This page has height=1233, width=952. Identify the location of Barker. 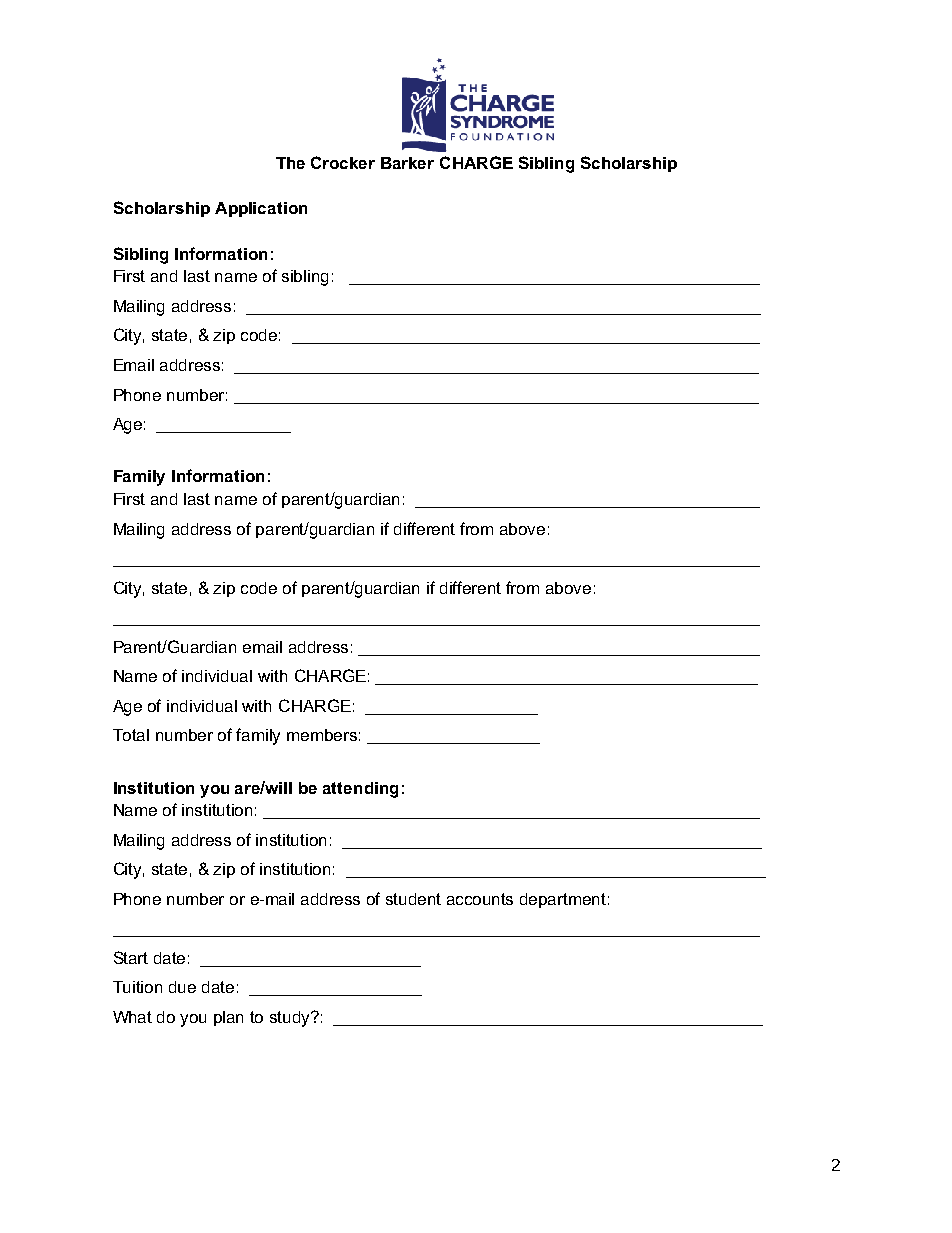
(407, 163).
